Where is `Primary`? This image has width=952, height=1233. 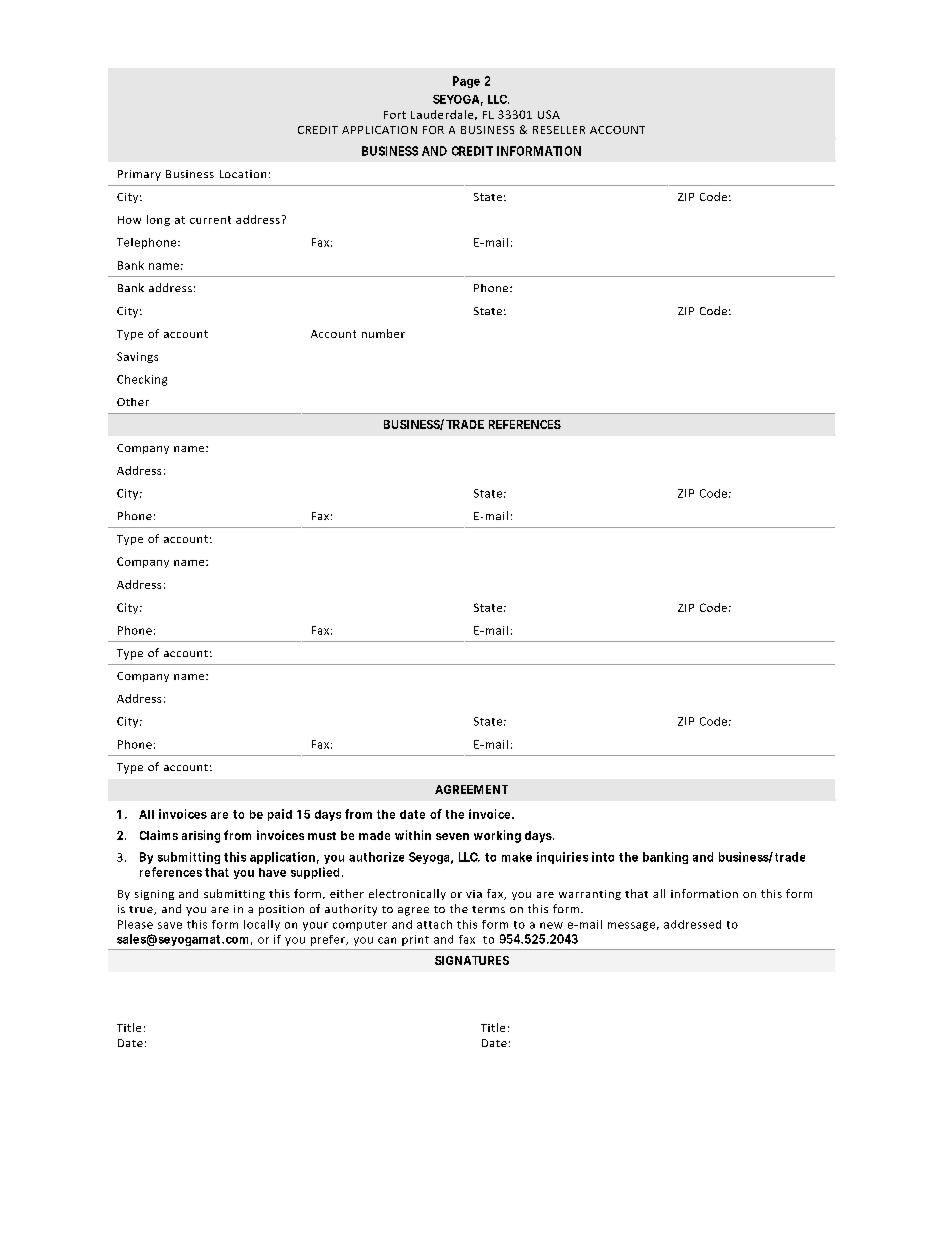 Primary is located at coordinates (139, 175).
